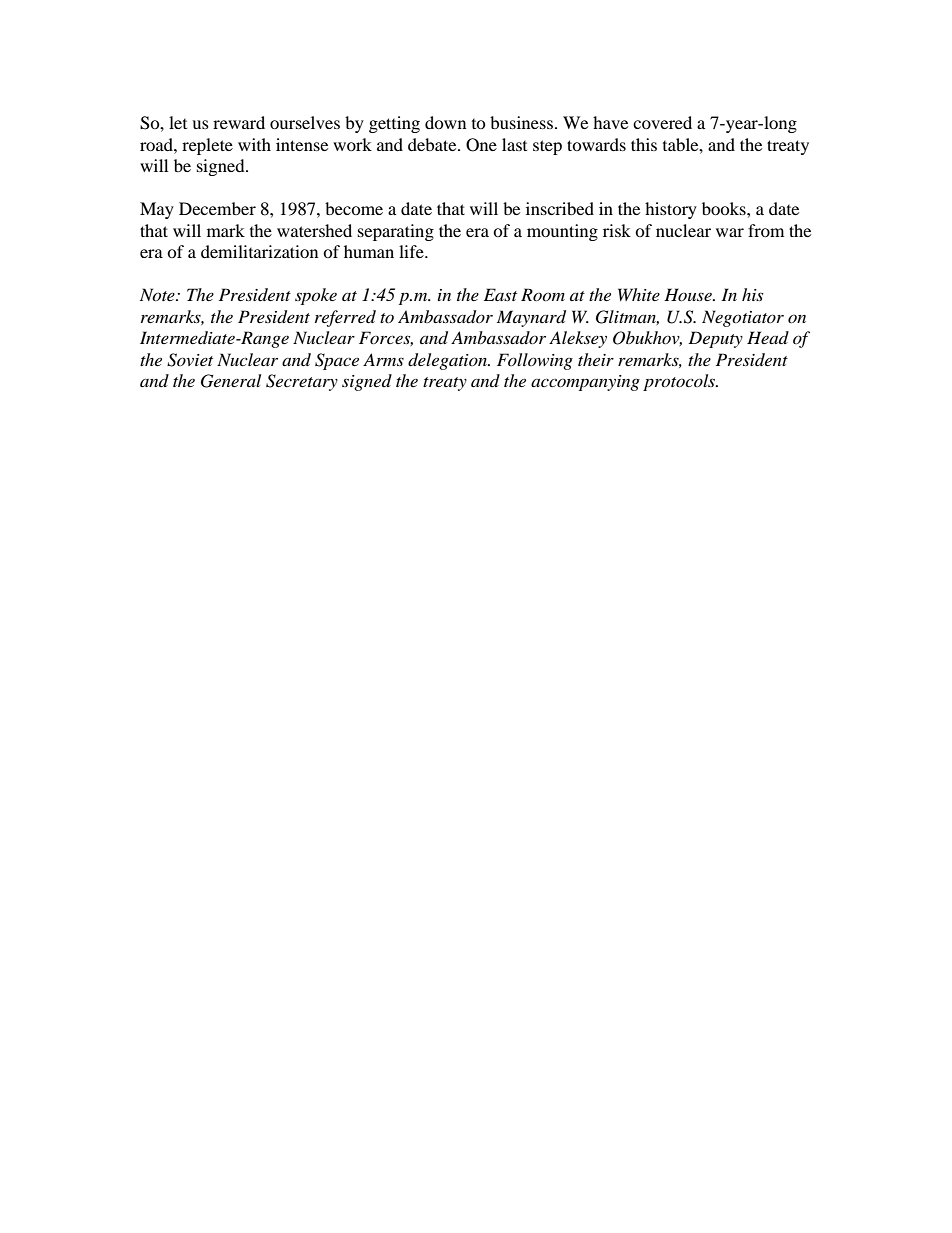 This screenshot has width=952, height=1233. Describe the element at coordinates (662, 122) in the screenshot. I see `covered` at that location.
